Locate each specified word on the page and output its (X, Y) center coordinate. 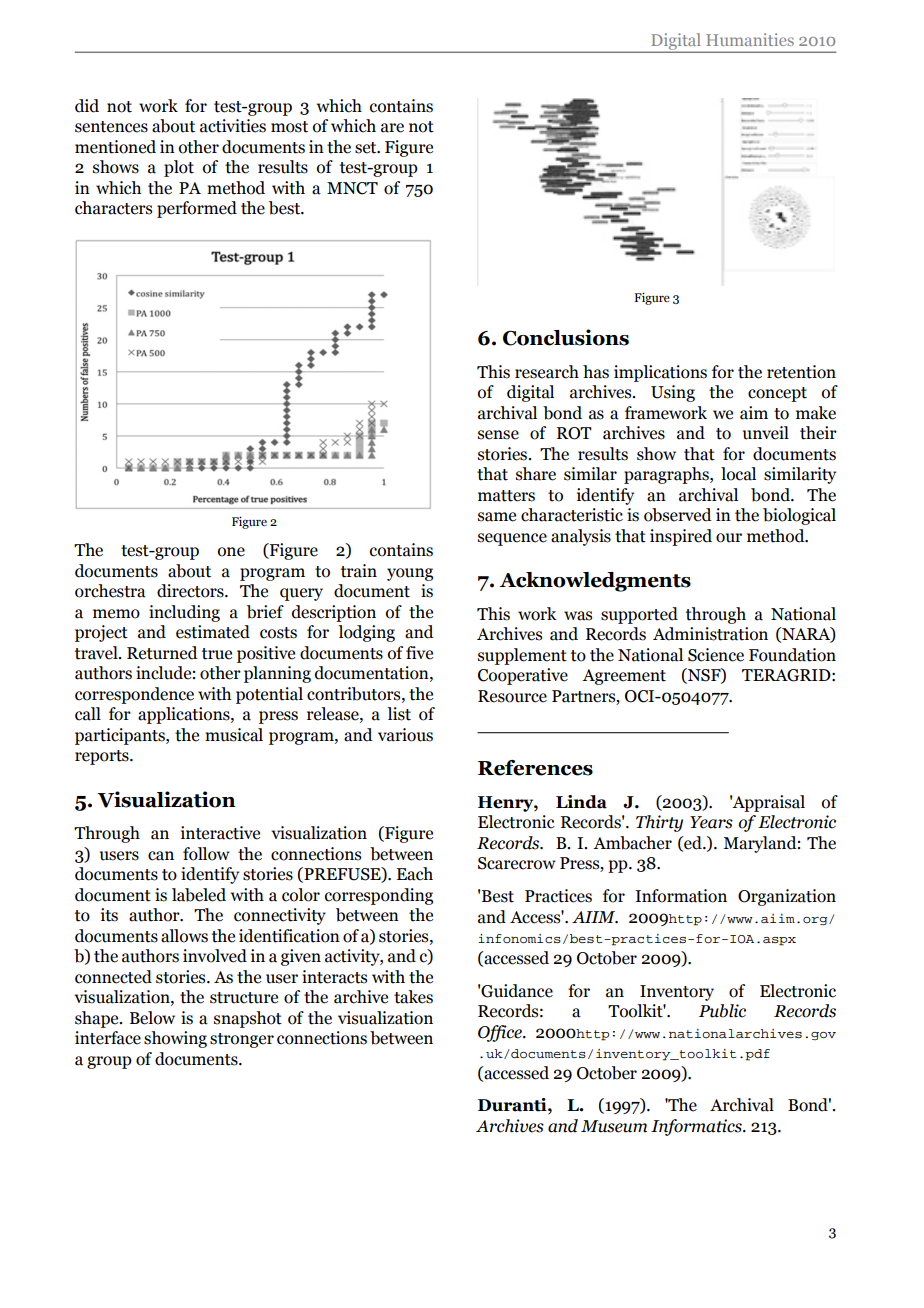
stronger (242, 1040)
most (289, 127)
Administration (710, 634)
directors (191, 591)
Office (501, 1033)
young (410, 574)
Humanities (750, 39)
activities (233, 126)
